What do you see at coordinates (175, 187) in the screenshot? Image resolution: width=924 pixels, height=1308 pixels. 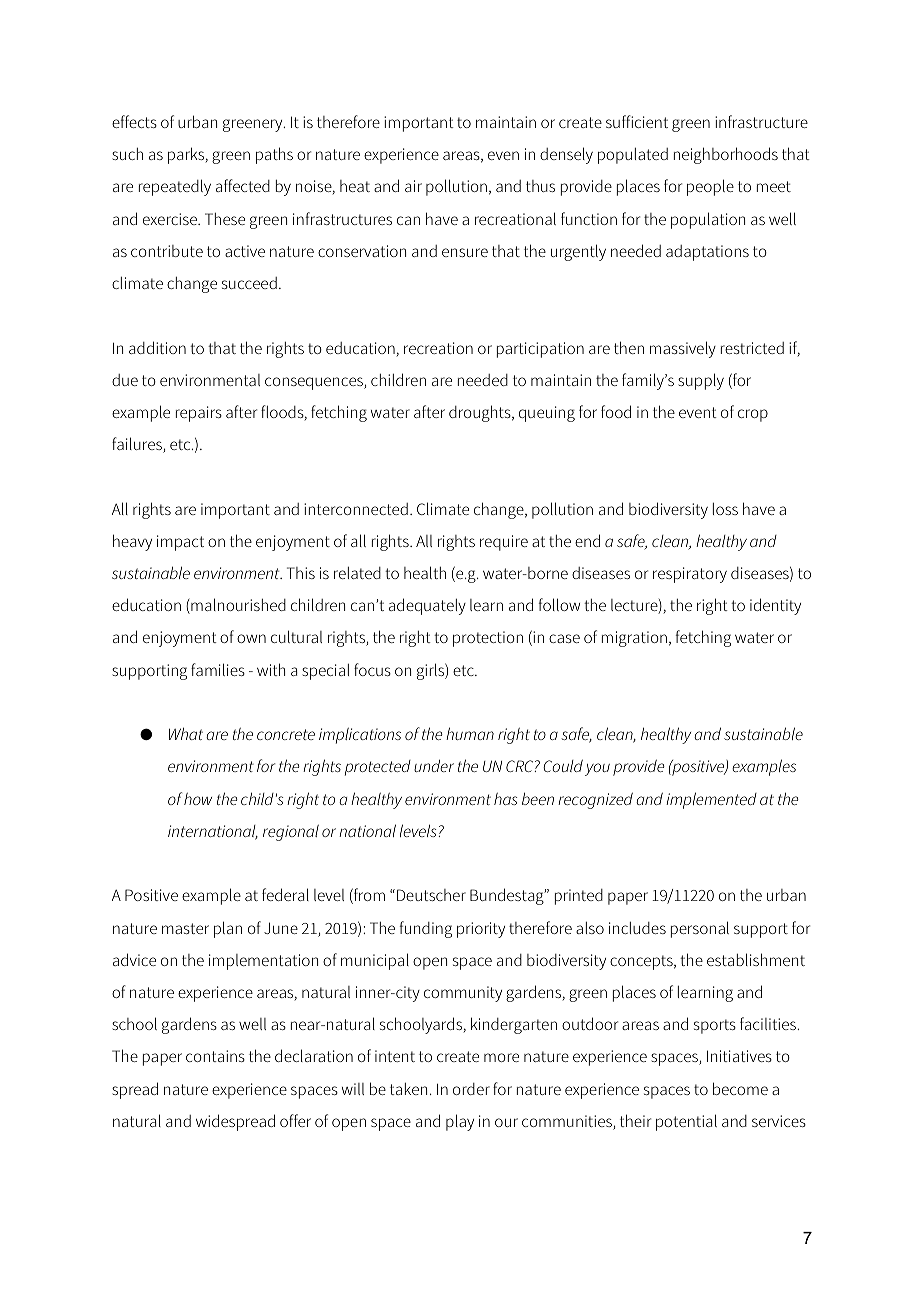 I see `repeatedly` at bounding box center [175, 187].
